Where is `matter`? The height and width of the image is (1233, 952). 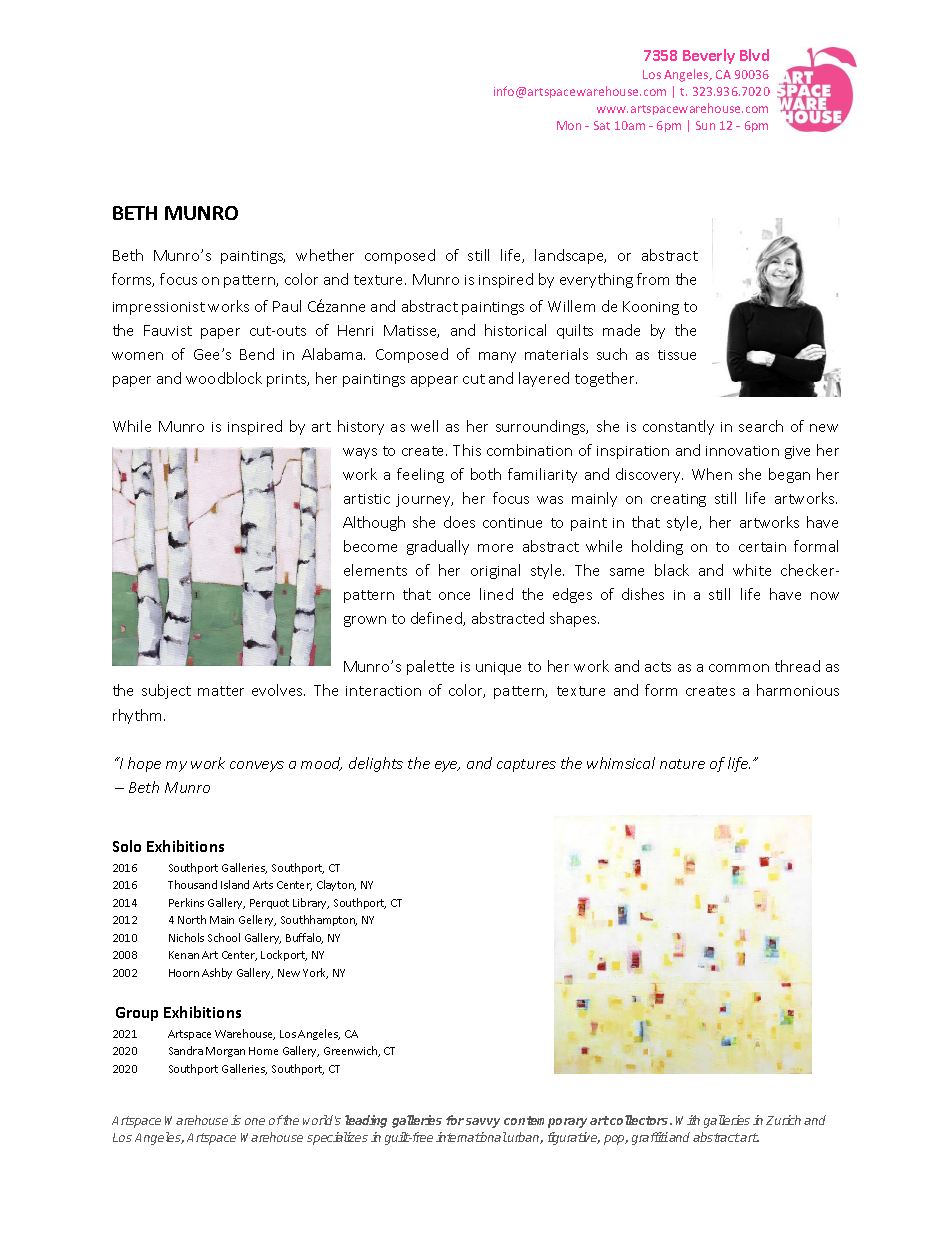 matter is located at coordinates (221, 691).
